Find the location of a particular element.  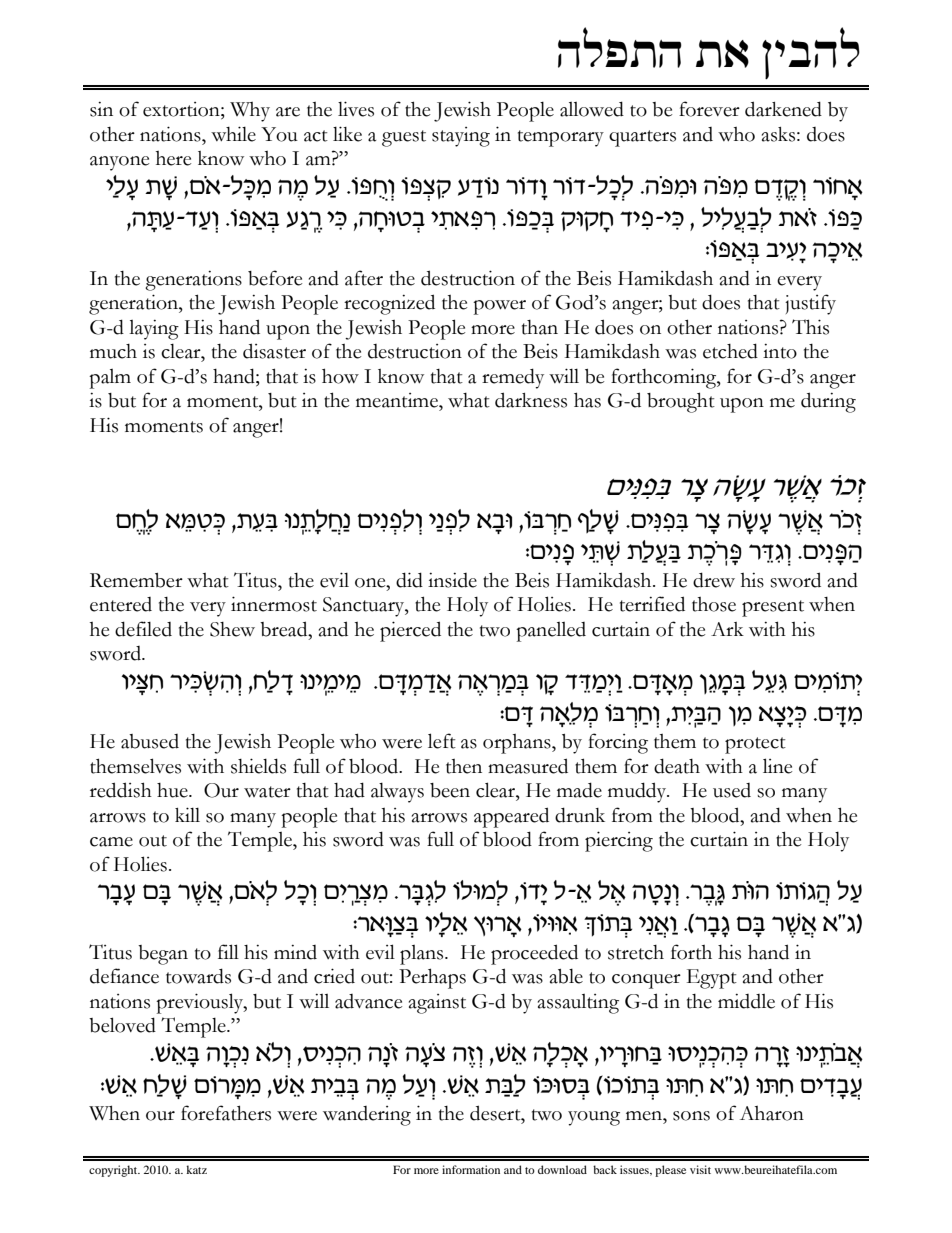

Shew is located at coordinates (232, 629).
